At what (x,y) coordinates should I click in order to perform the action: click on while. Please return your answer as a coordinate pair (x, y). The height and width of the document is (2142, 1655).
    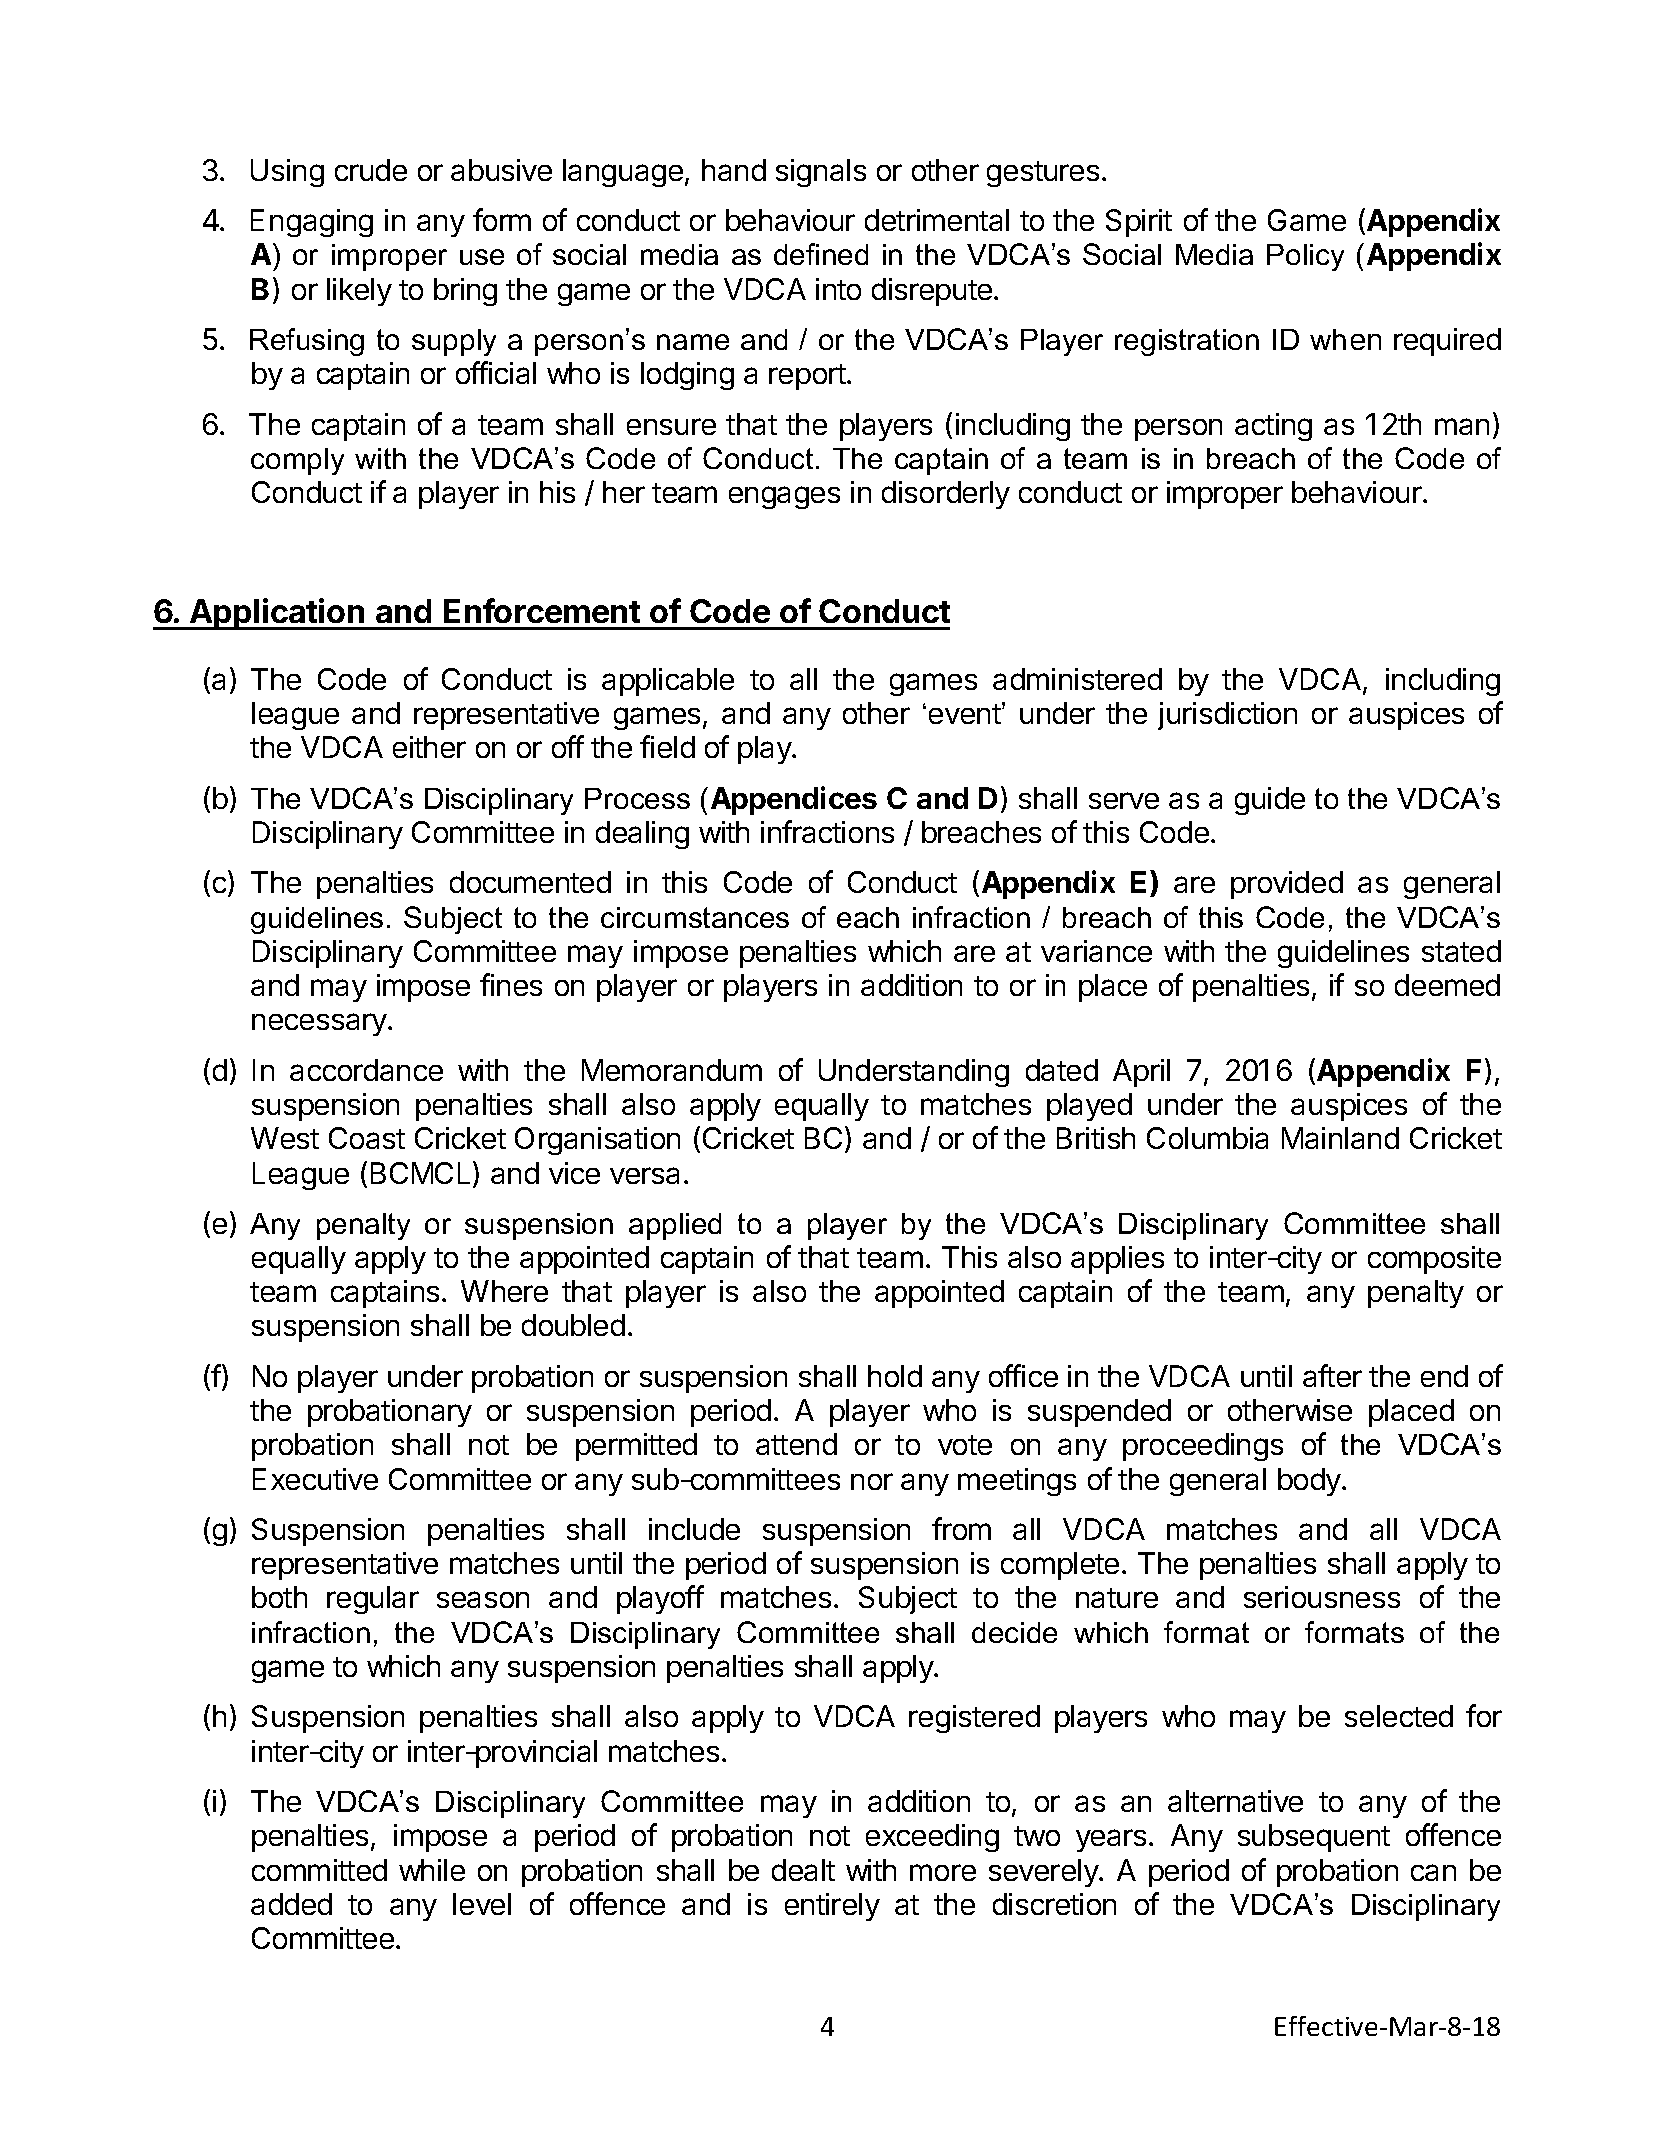
    Looking at the image, I should click on (432, 1870).
